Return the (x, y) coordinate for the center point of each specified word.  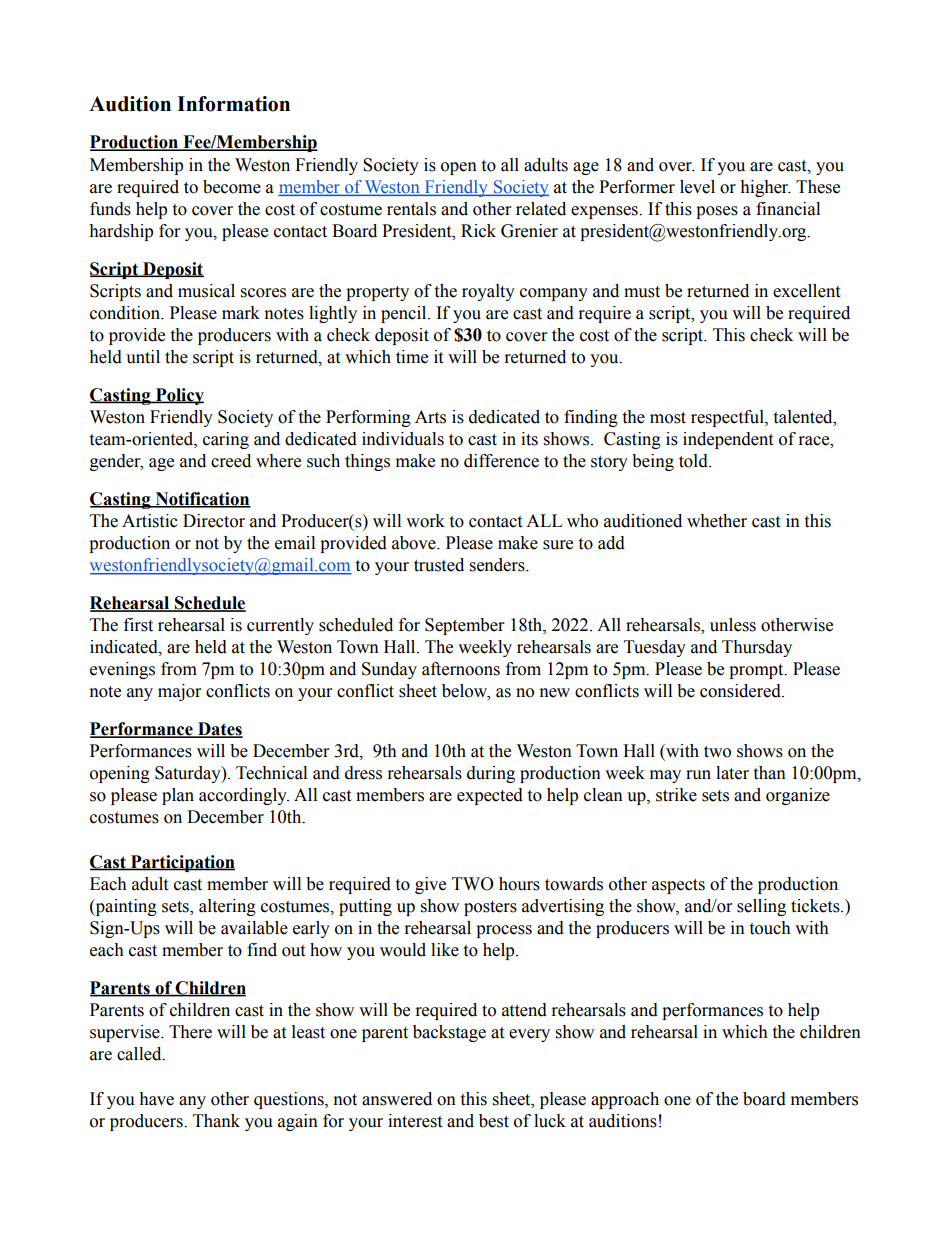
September (464, 626)
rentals (411, 209)
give (430, 885)
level (697, 187)
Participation (182, 863)
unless (733, 625)
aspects (678, 886)
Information (233, 104)
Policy (178, 396)
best (494, 1121)
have (156, 1099)
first (138, 625)
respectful (728, 418)
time (412, 357)
